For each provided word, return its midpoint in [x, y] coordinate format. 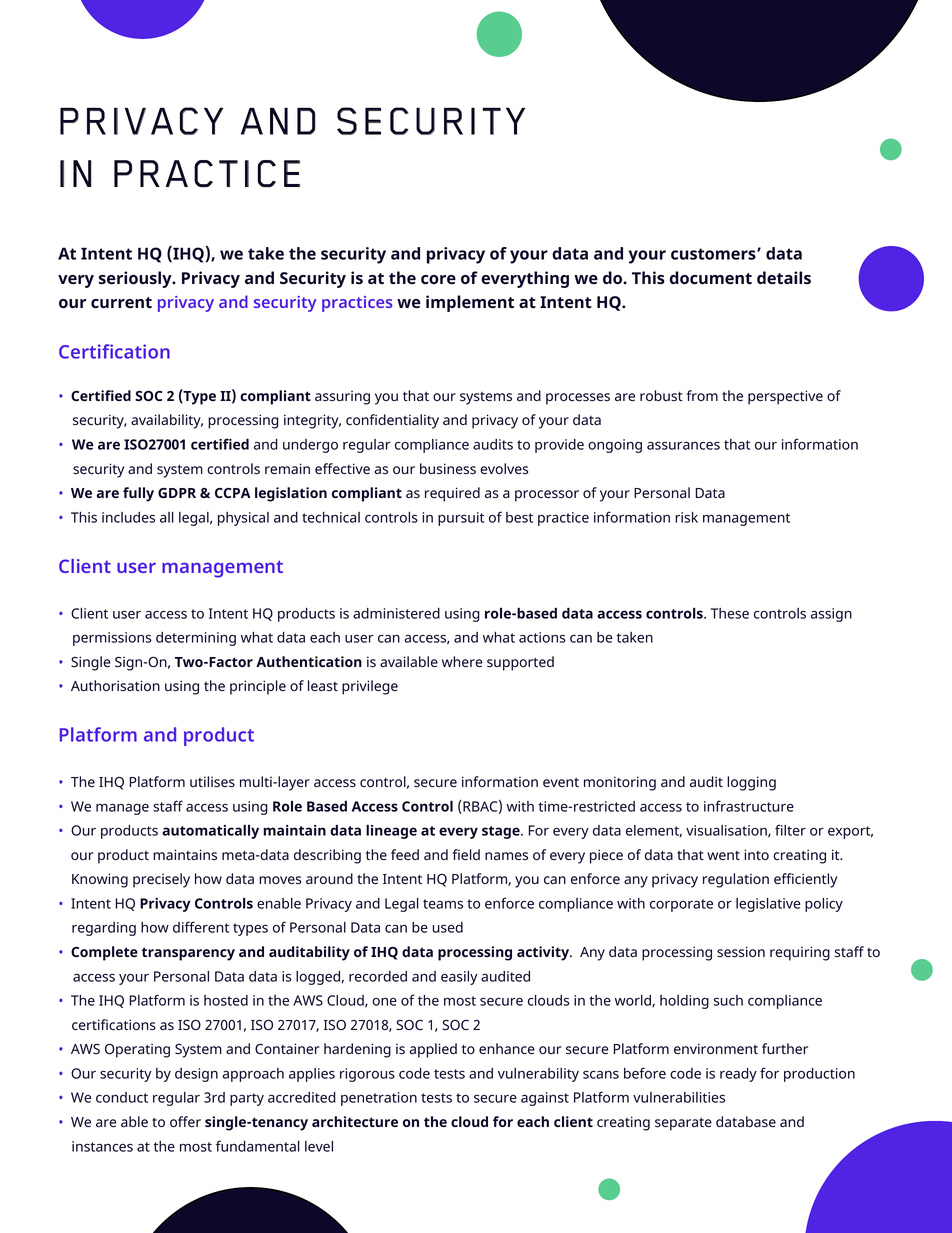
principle [258, 687]
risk [686, 517]
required [452, 494]
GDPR [177, 493]
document [711, 277]
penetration [379, 1099]
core [438, 279]
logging [751, 783]
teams [443, 904]
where [462, 661]
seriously [136, 279]
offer [185, 1121]
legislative [768, 905]
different [201, 927]
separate [683, 1124]
